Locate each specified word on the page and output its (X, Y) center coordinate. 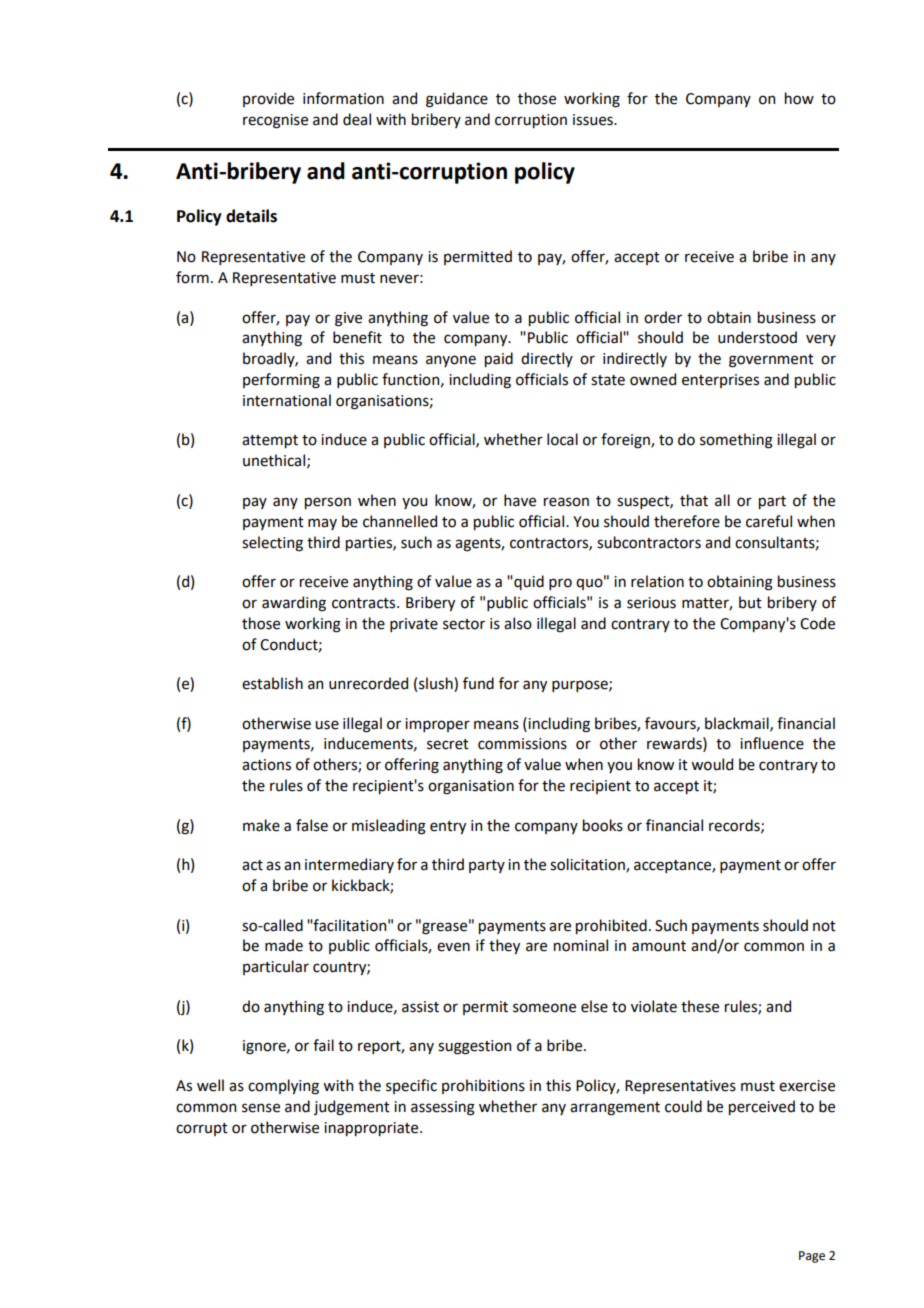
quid (528, 582)
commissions (522, 744)
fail (323, 1045)
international (287, 400)
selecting (272, 544)
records (735, 826)
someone (544, 1008)
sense (261, 1108)
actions (266, 765)
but (750, 602)
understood (757, 337)
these (700, 1006)
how (799, 98)
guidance (457, 100)
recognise (275, 121)
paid (499, 359)
